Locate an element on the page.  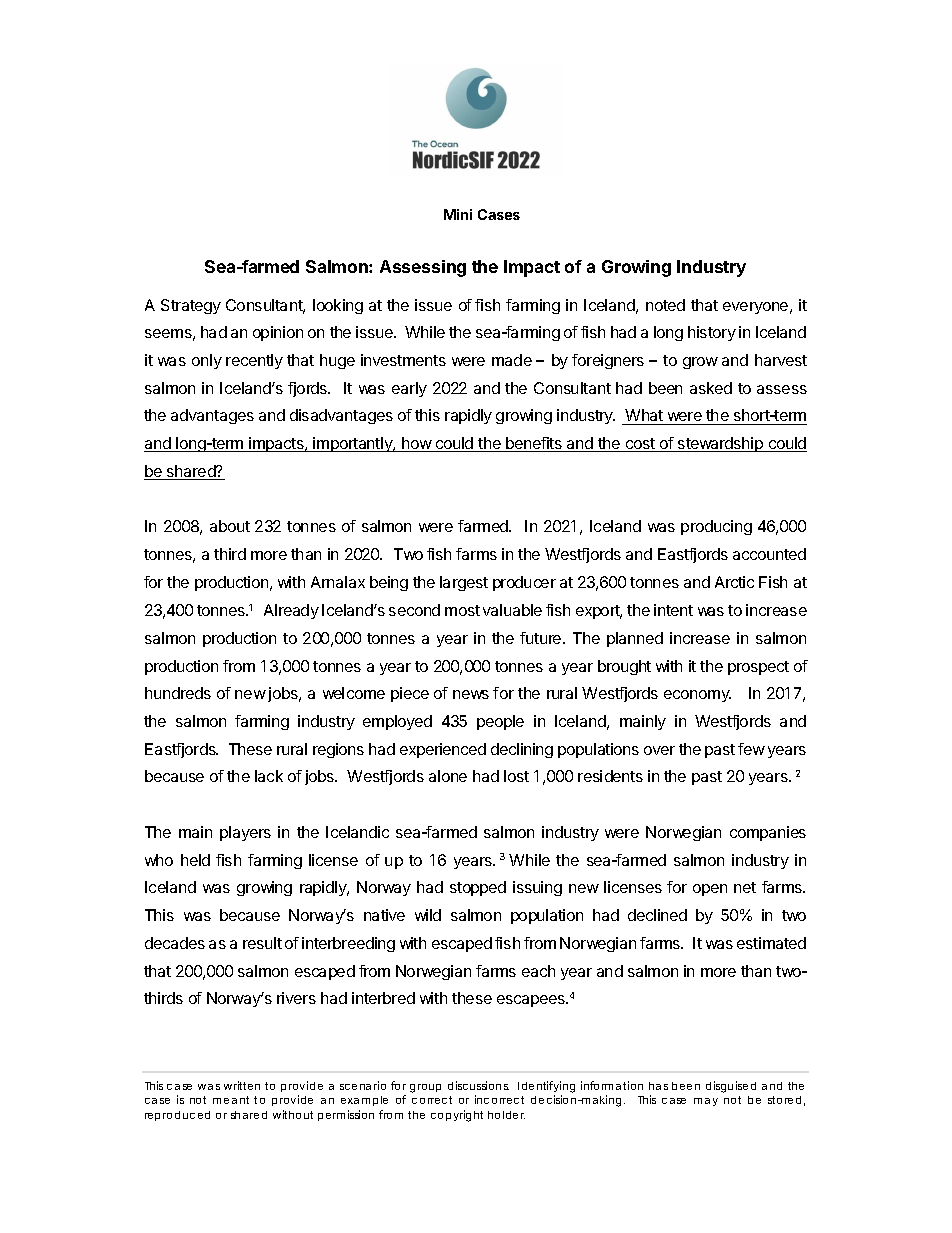
how is located at coordinates (416, 444).
